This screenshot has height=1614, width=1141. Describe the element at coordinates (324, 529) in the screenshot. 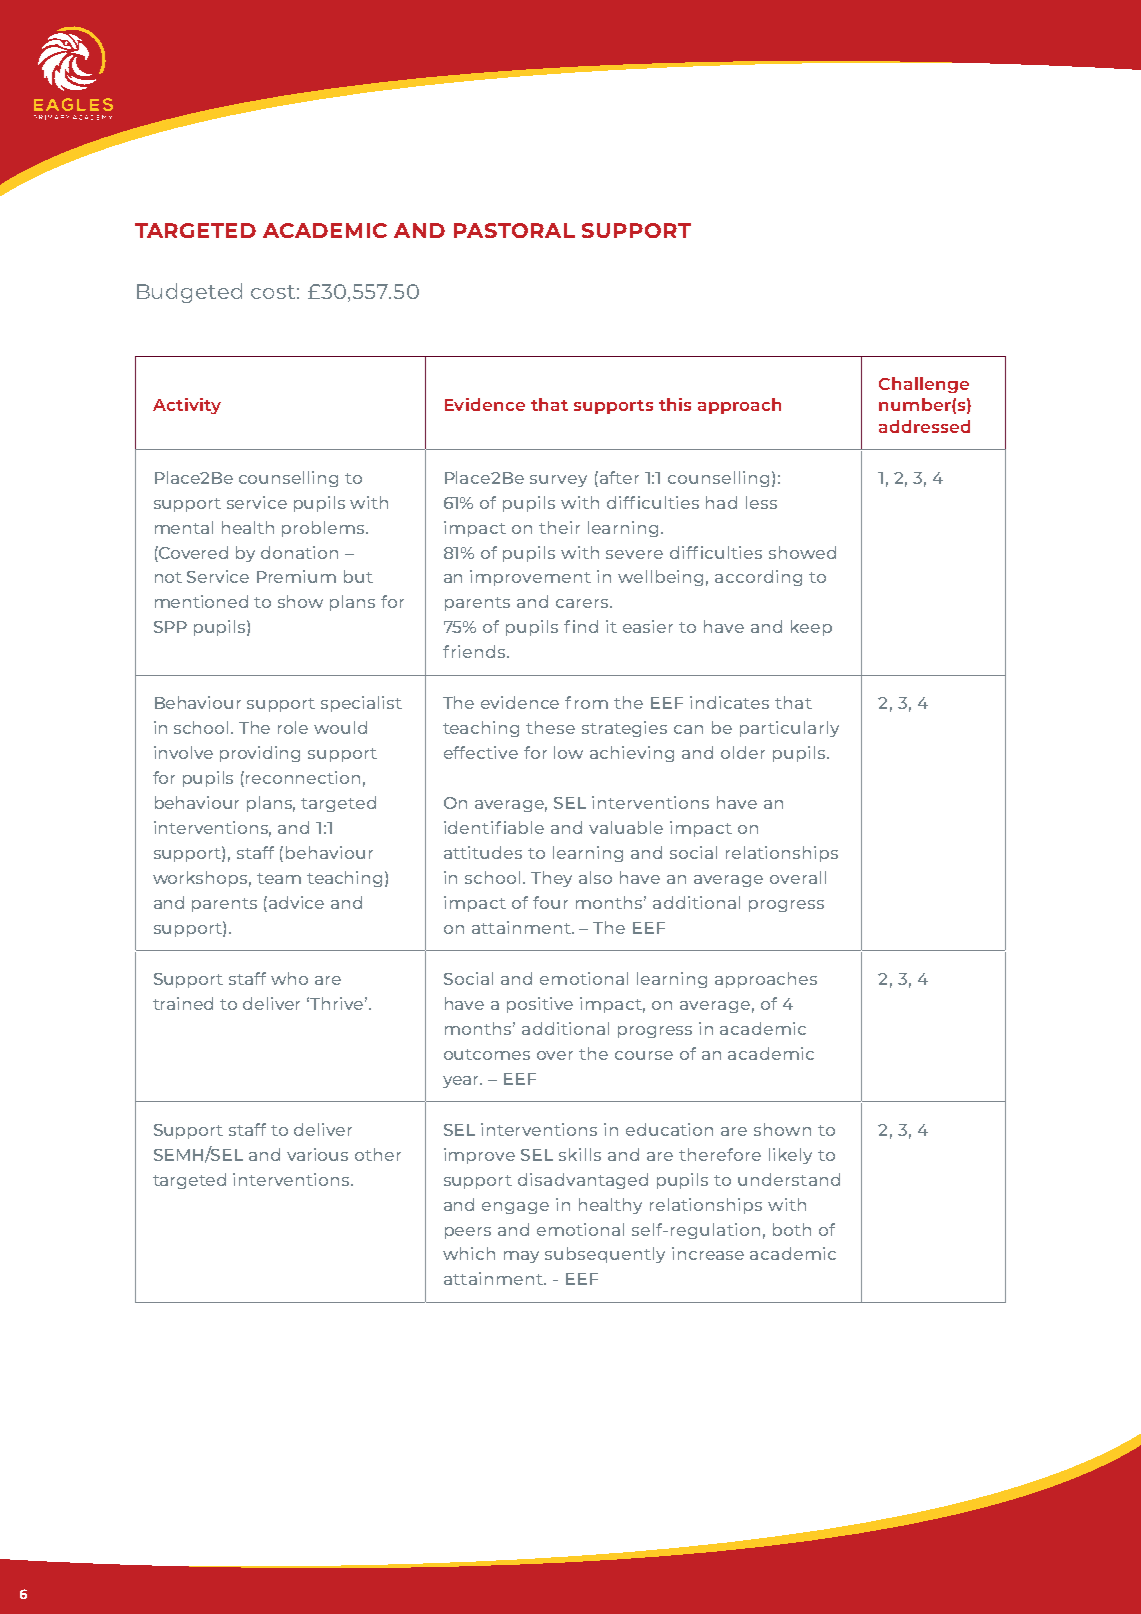

I see `problems` at that location.
